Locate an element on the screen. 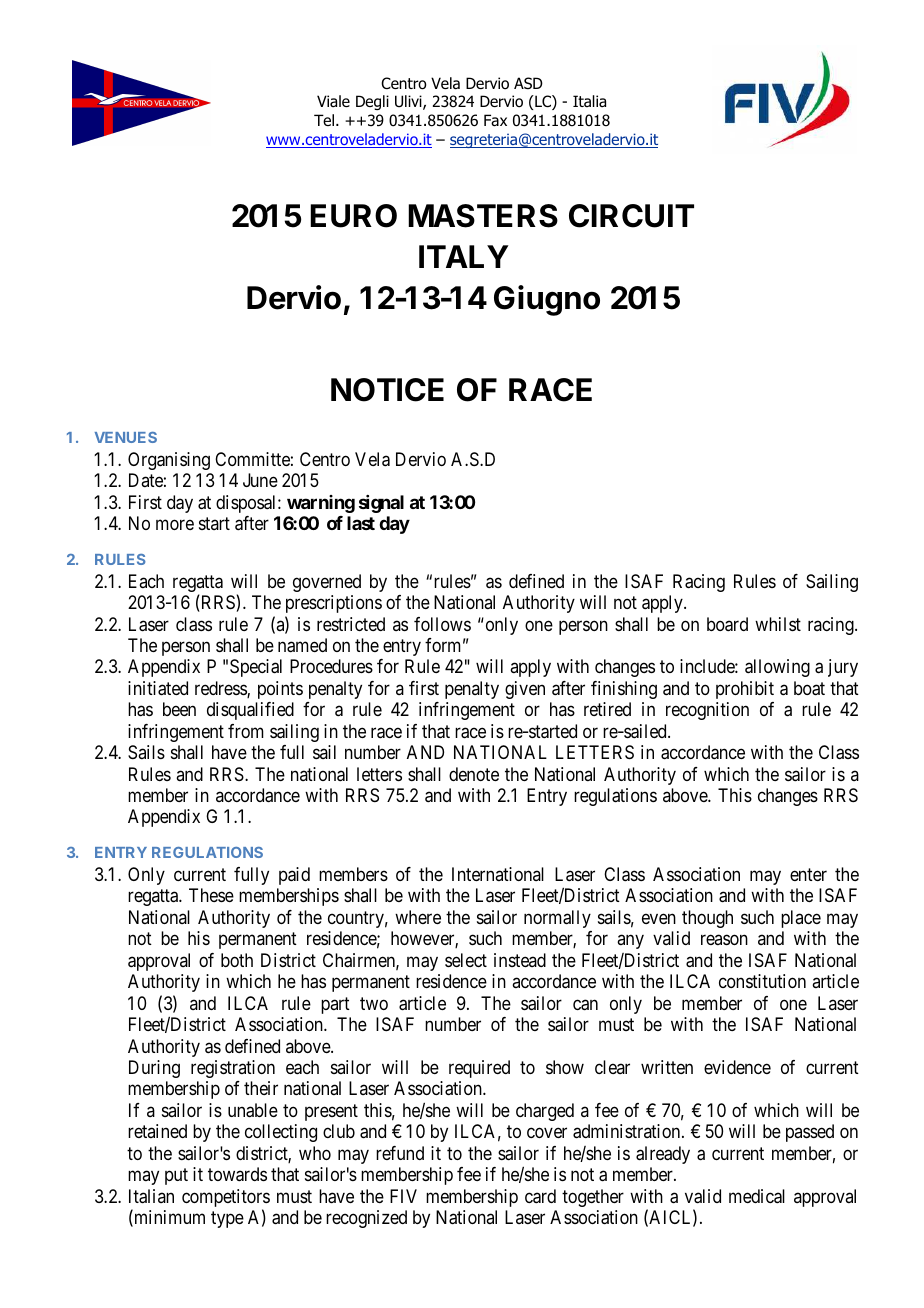 This screenshot has width=924, height=1308. Fax is located at coordinates (495, 120).
